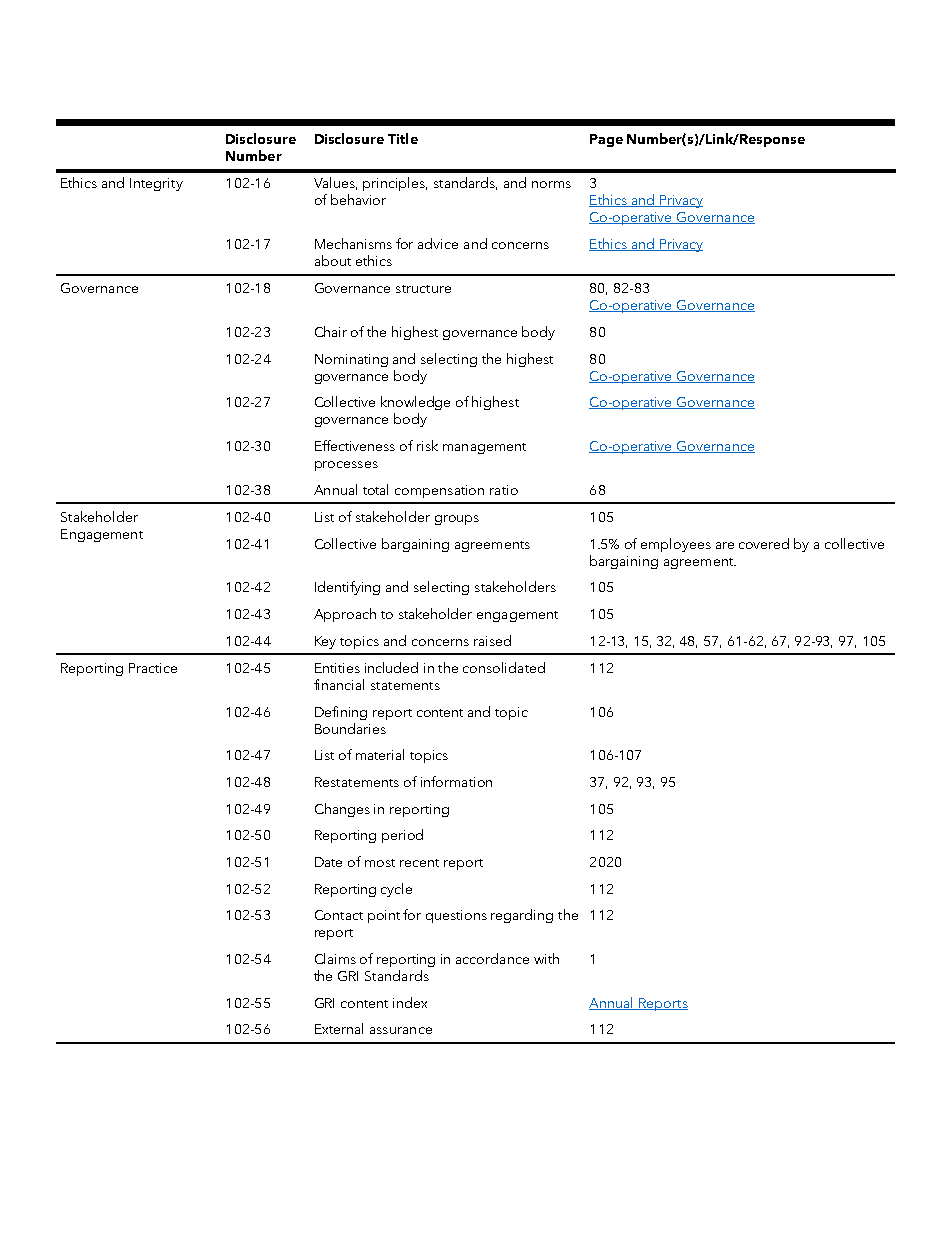 Image resolution: width=952 pixels, height=1233 pixels. What do you see at coordinates (331, 331) in the screenshot?
I see `Chair` at bounding box center [331, 331].
